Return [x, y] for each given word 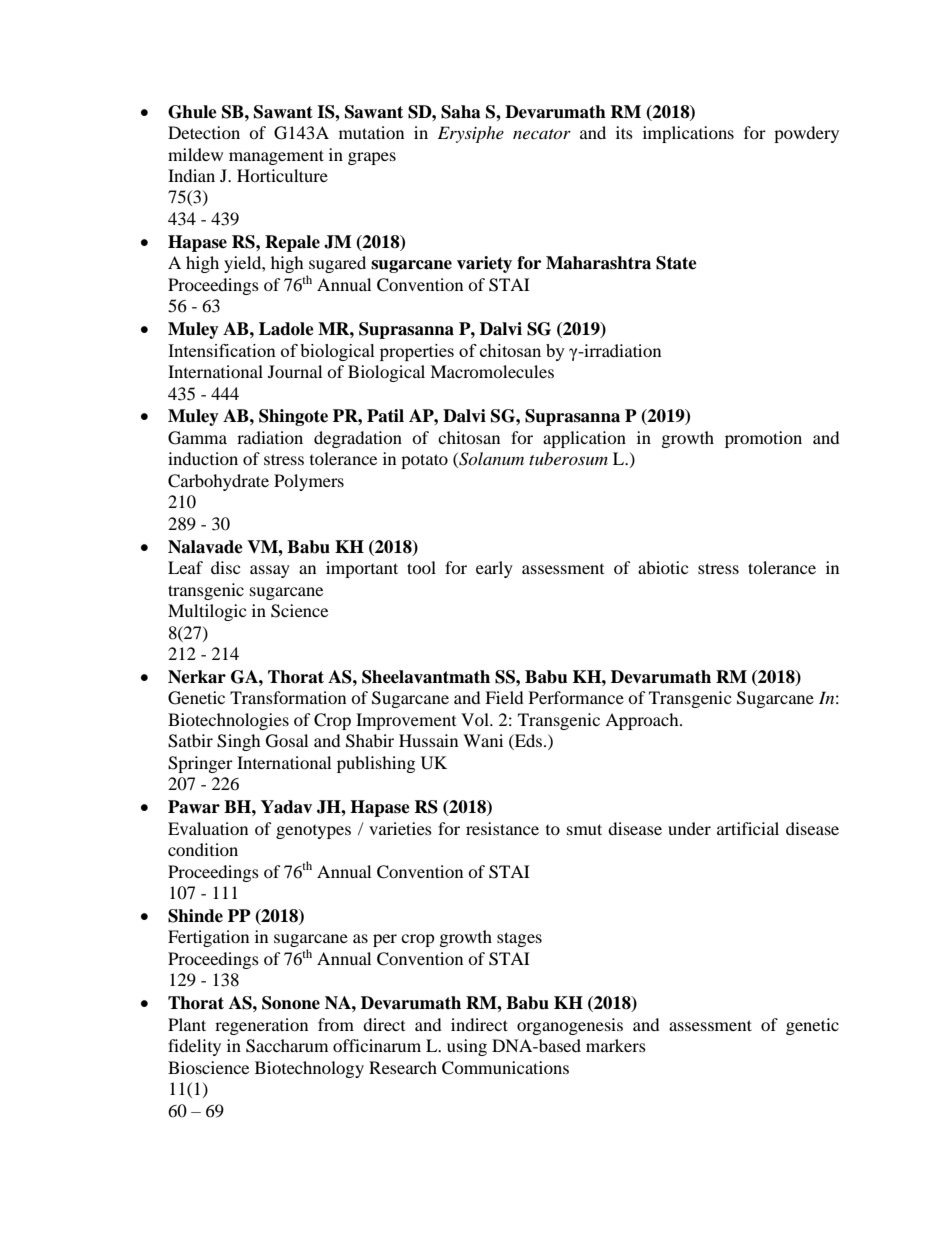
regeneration [261, 1026]
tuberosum [568, 458]
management [276, 157]
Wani [483, 740]
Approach [643, 721]
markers [616, 1045]
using [467, 1047]
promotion [763, 439]
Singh [239, 742]
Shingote [293, 417]
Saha [461, 112]
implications [688, 134]
